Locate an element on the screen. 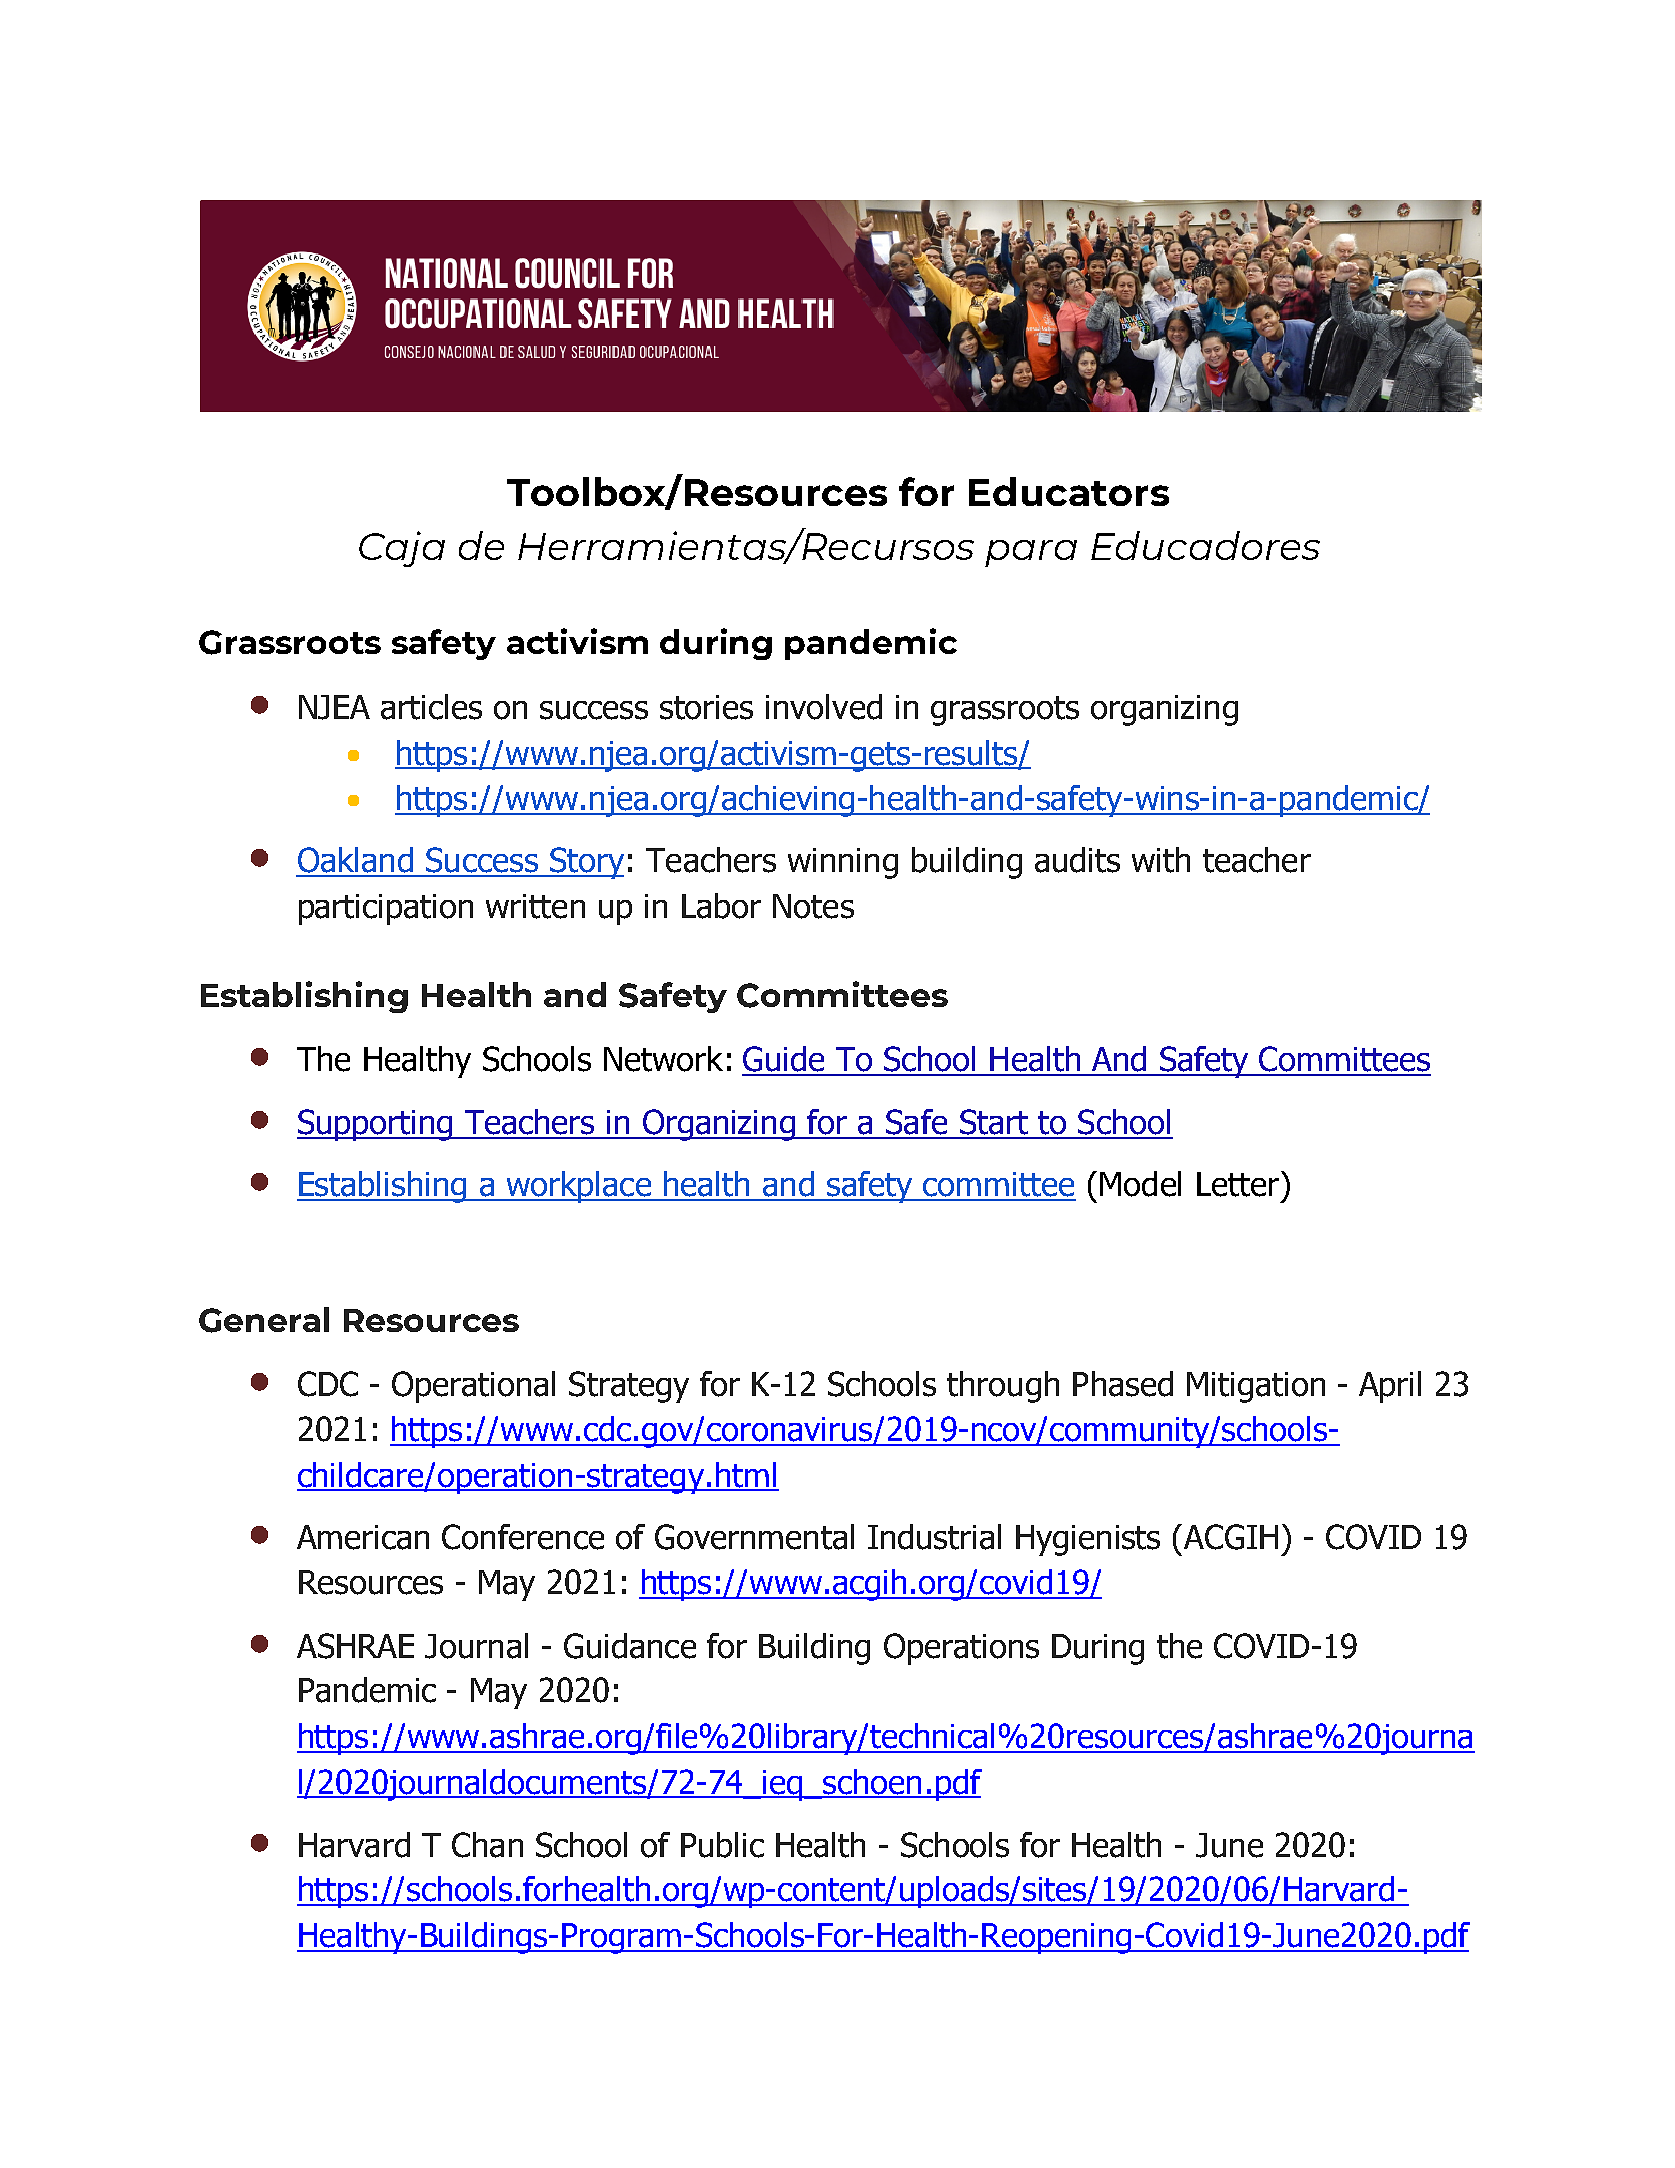 The height and width of the screenshot is (2168, 1675). Notes is located at coordinates (813, 906).
